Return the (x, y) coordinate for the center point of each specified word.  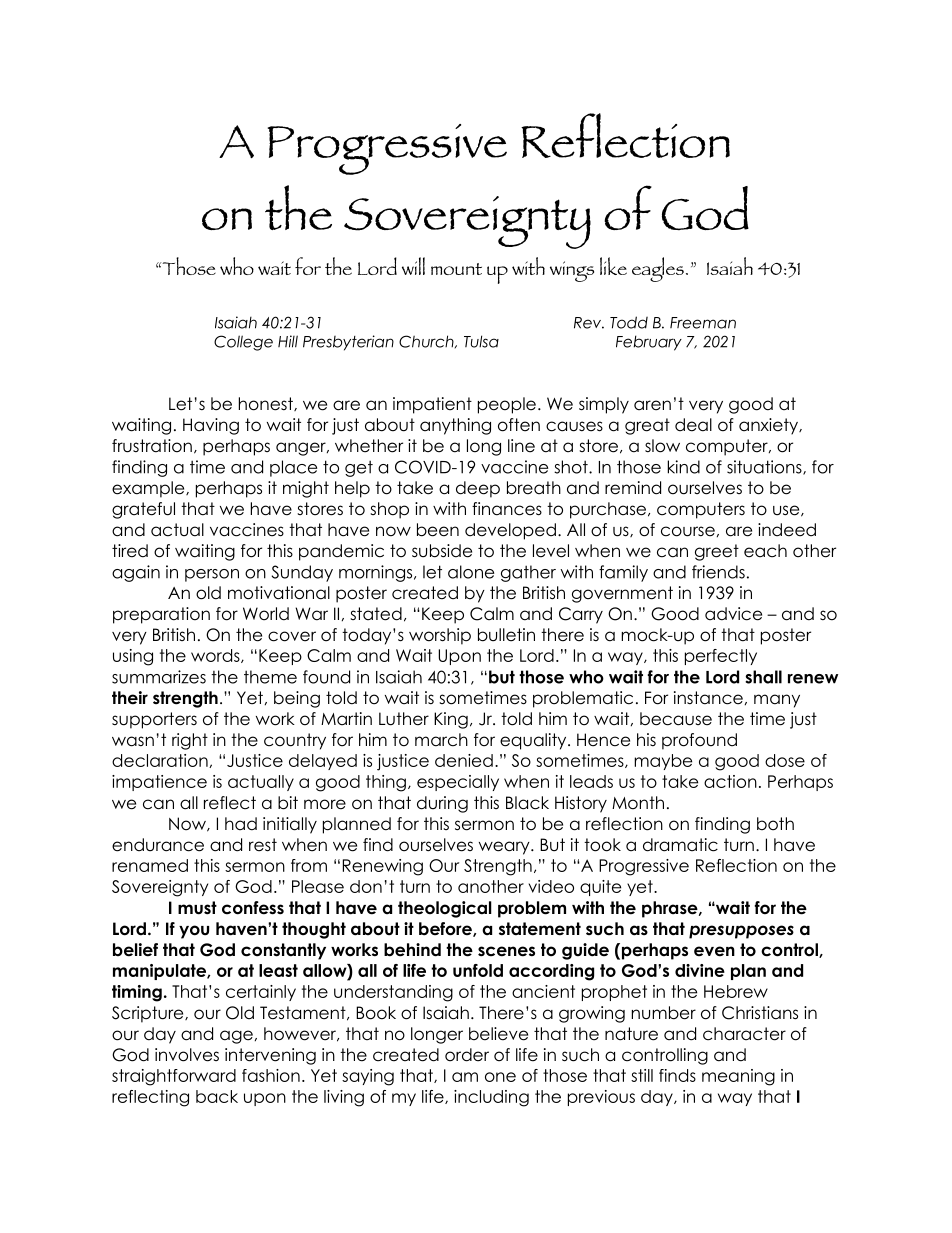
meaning (738, 1077)
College (243, 343)
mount (456, 269)
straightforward (174, 1077)
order (467, 1055)
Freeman (703, 323)
